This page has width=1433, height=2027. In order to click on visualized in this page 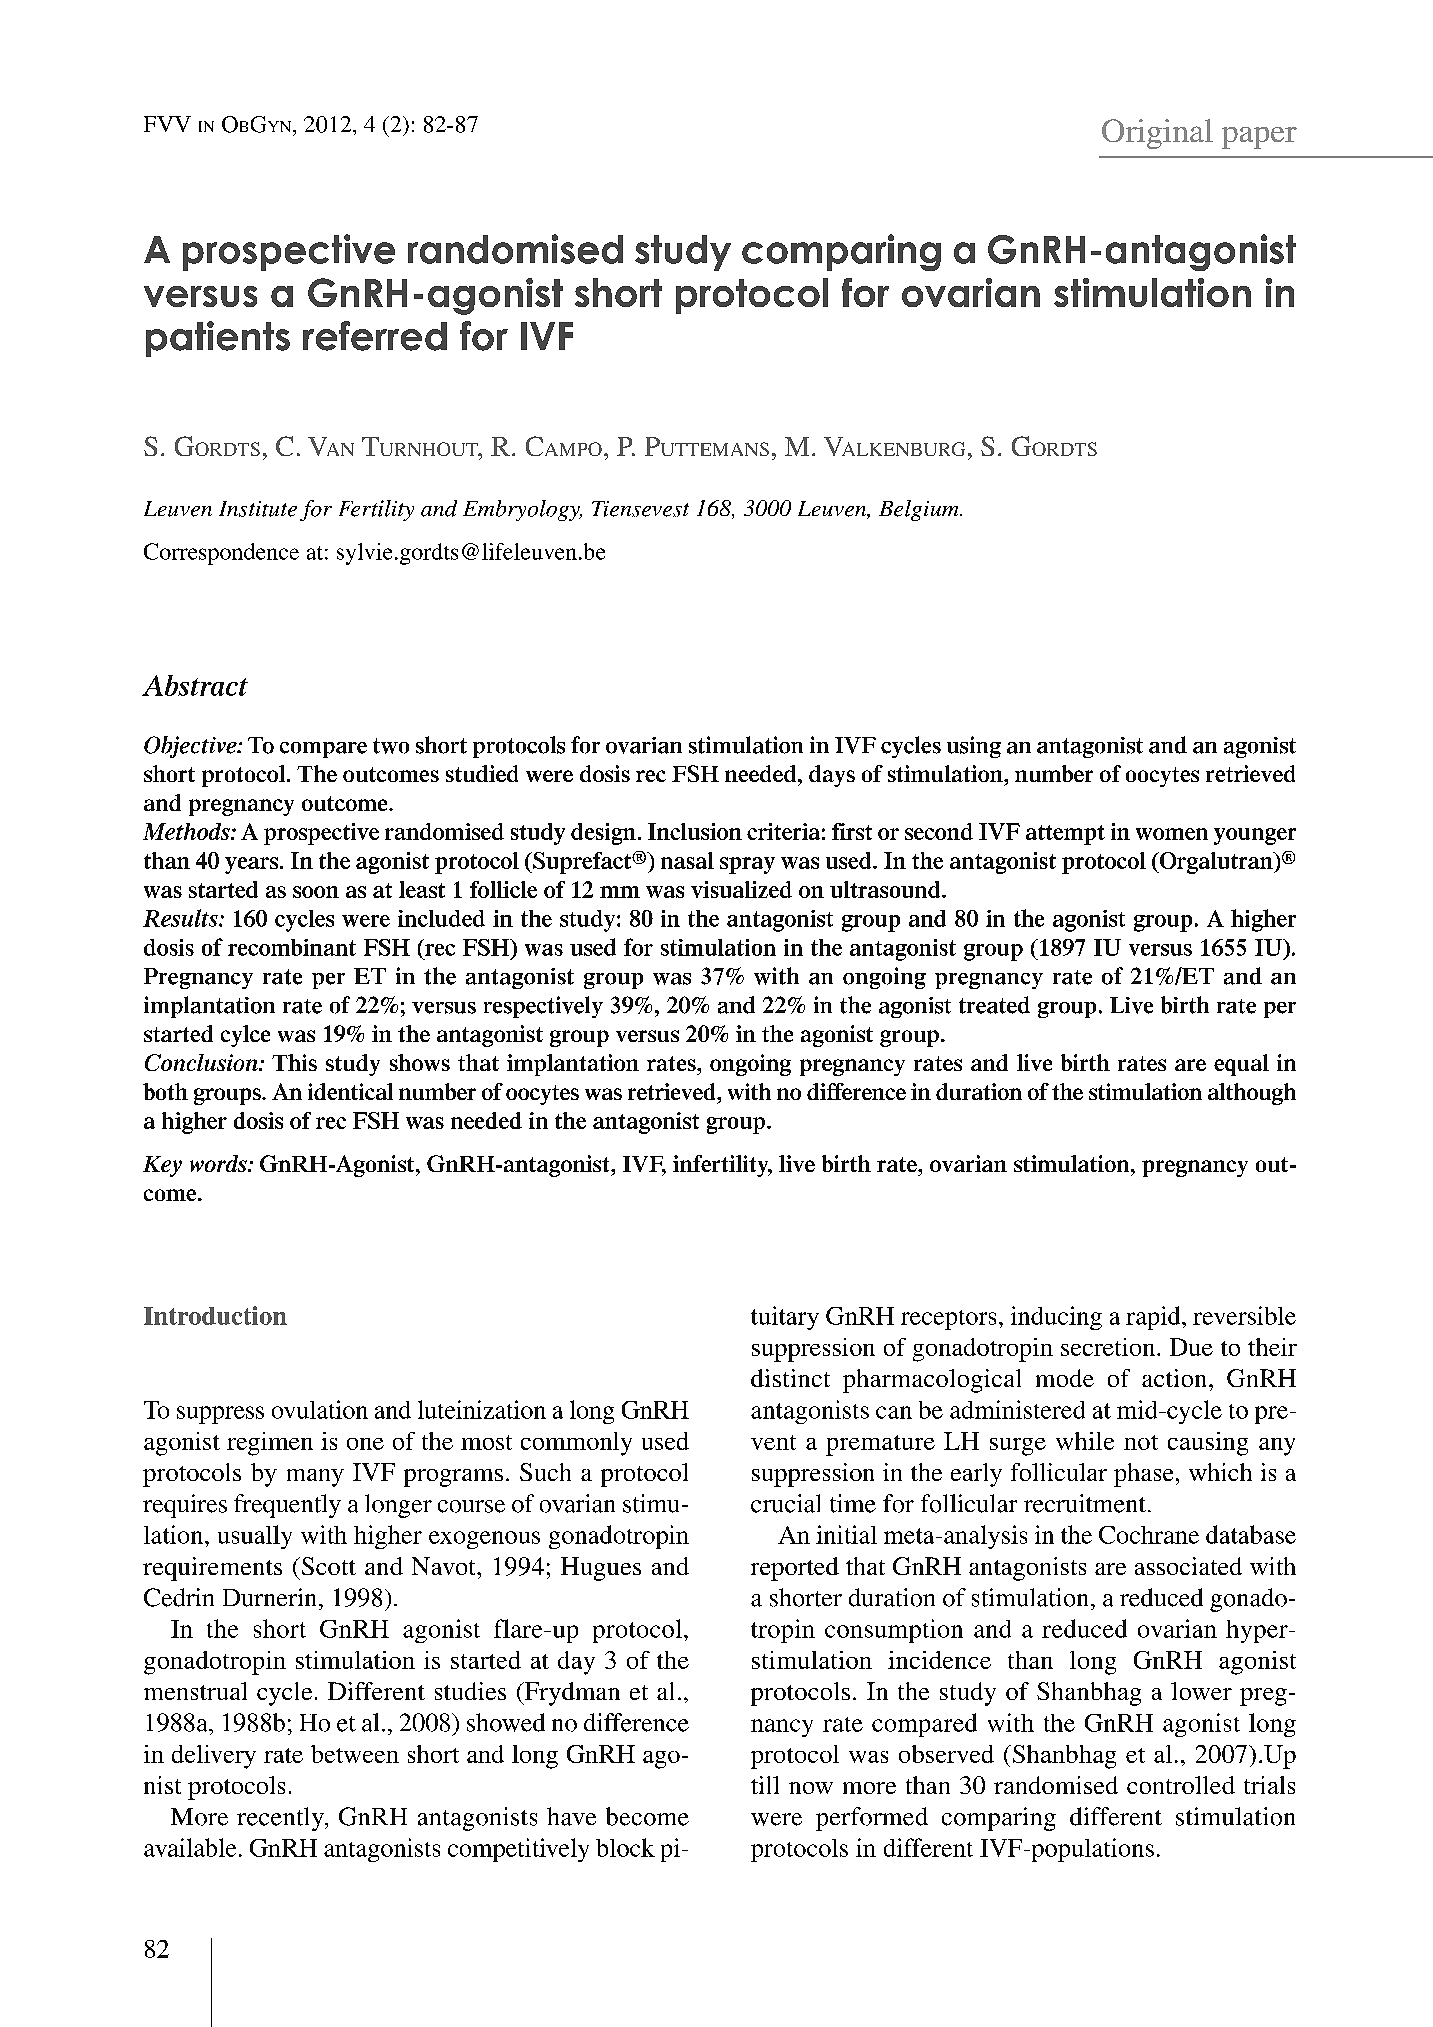, I will do `click(741, 889)`.
